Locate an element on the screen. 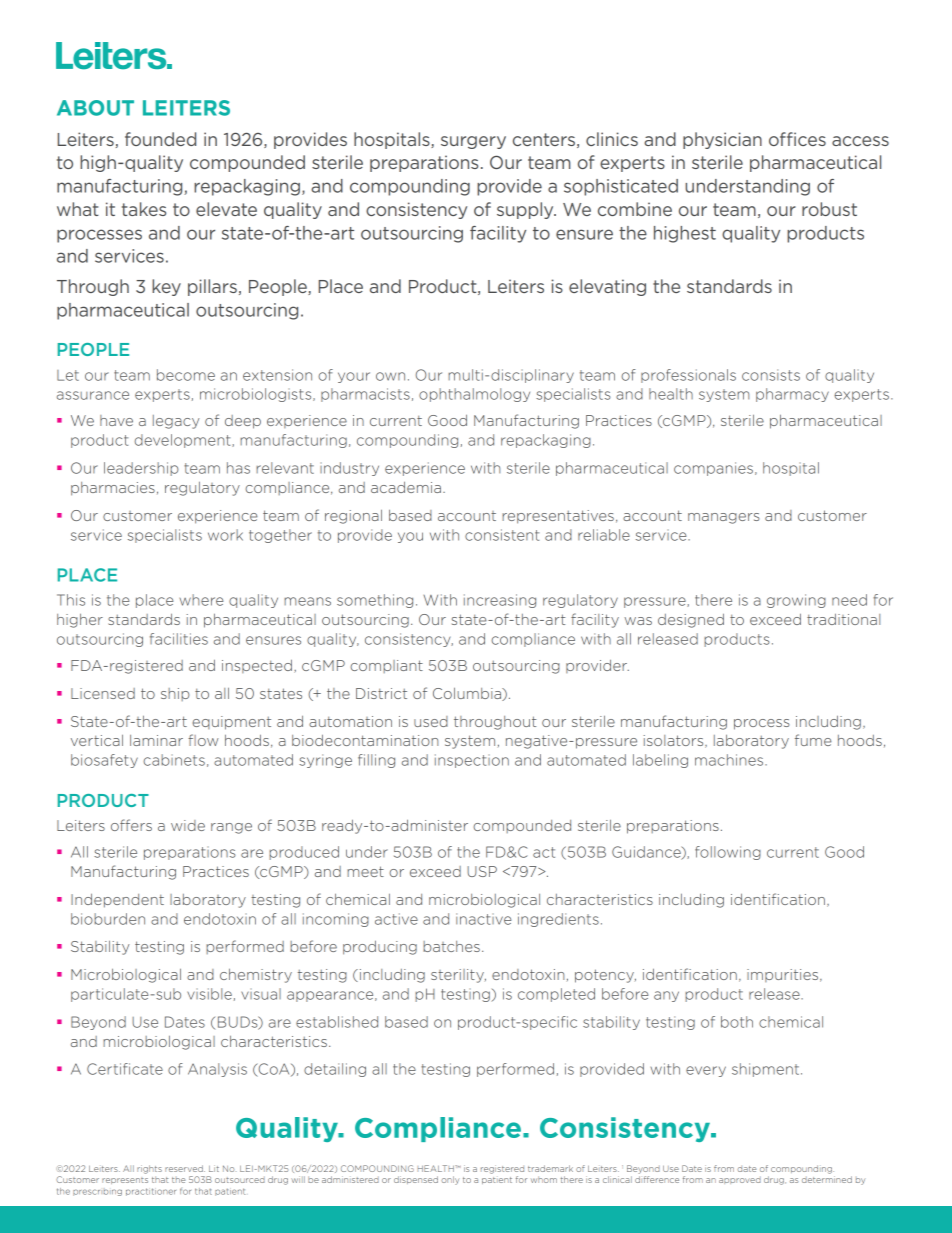  USP is located at coordinates (482, 871).
